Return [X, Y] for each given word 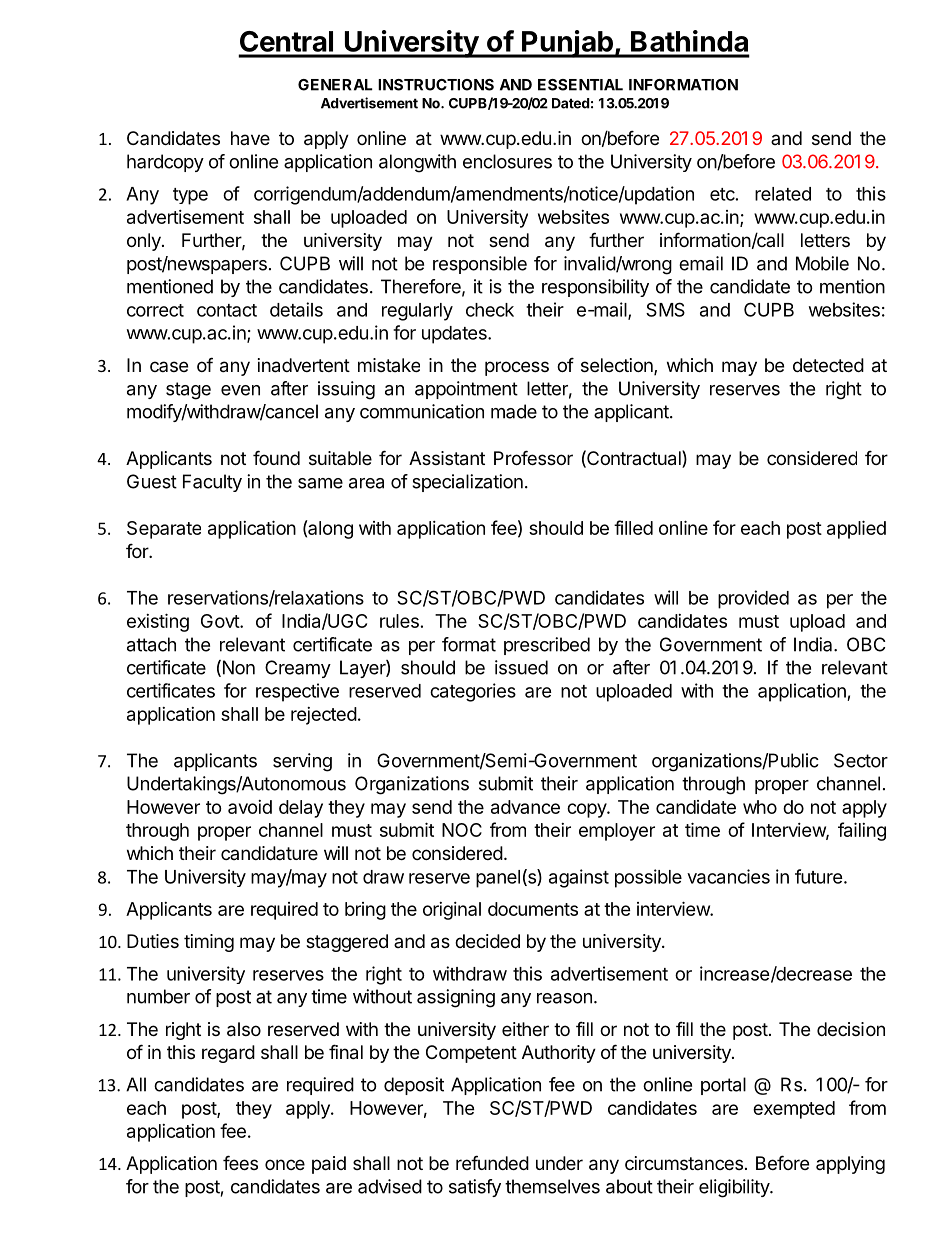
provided [753, 599]
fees [240, 1162]
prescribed [547, 646]
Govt [221, 621]
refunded [492, 1162]
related [783, 194]
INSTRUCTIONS [436, 85]
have [250, 138]
